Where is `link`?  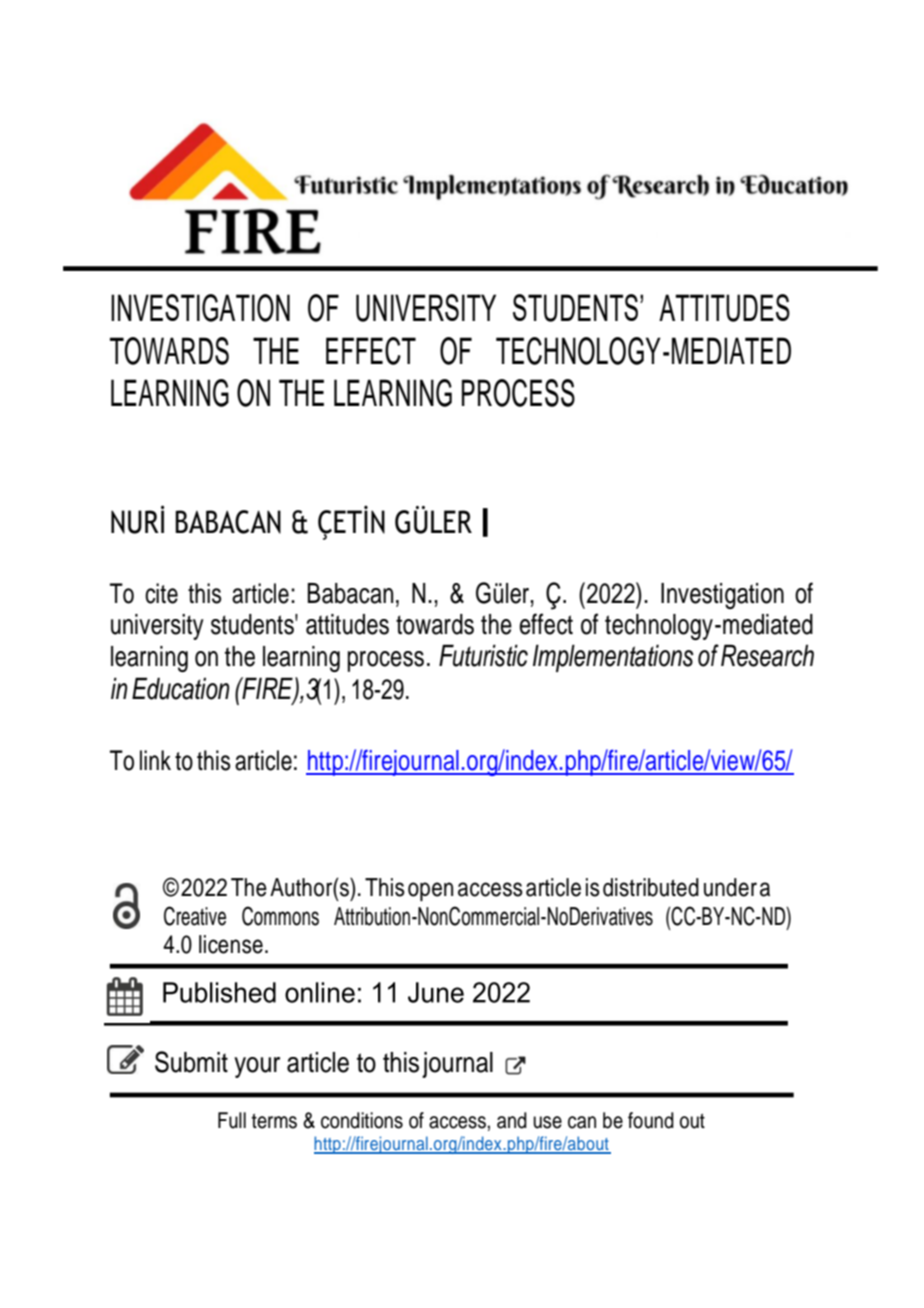 link is located at coordinates (155, 760).
